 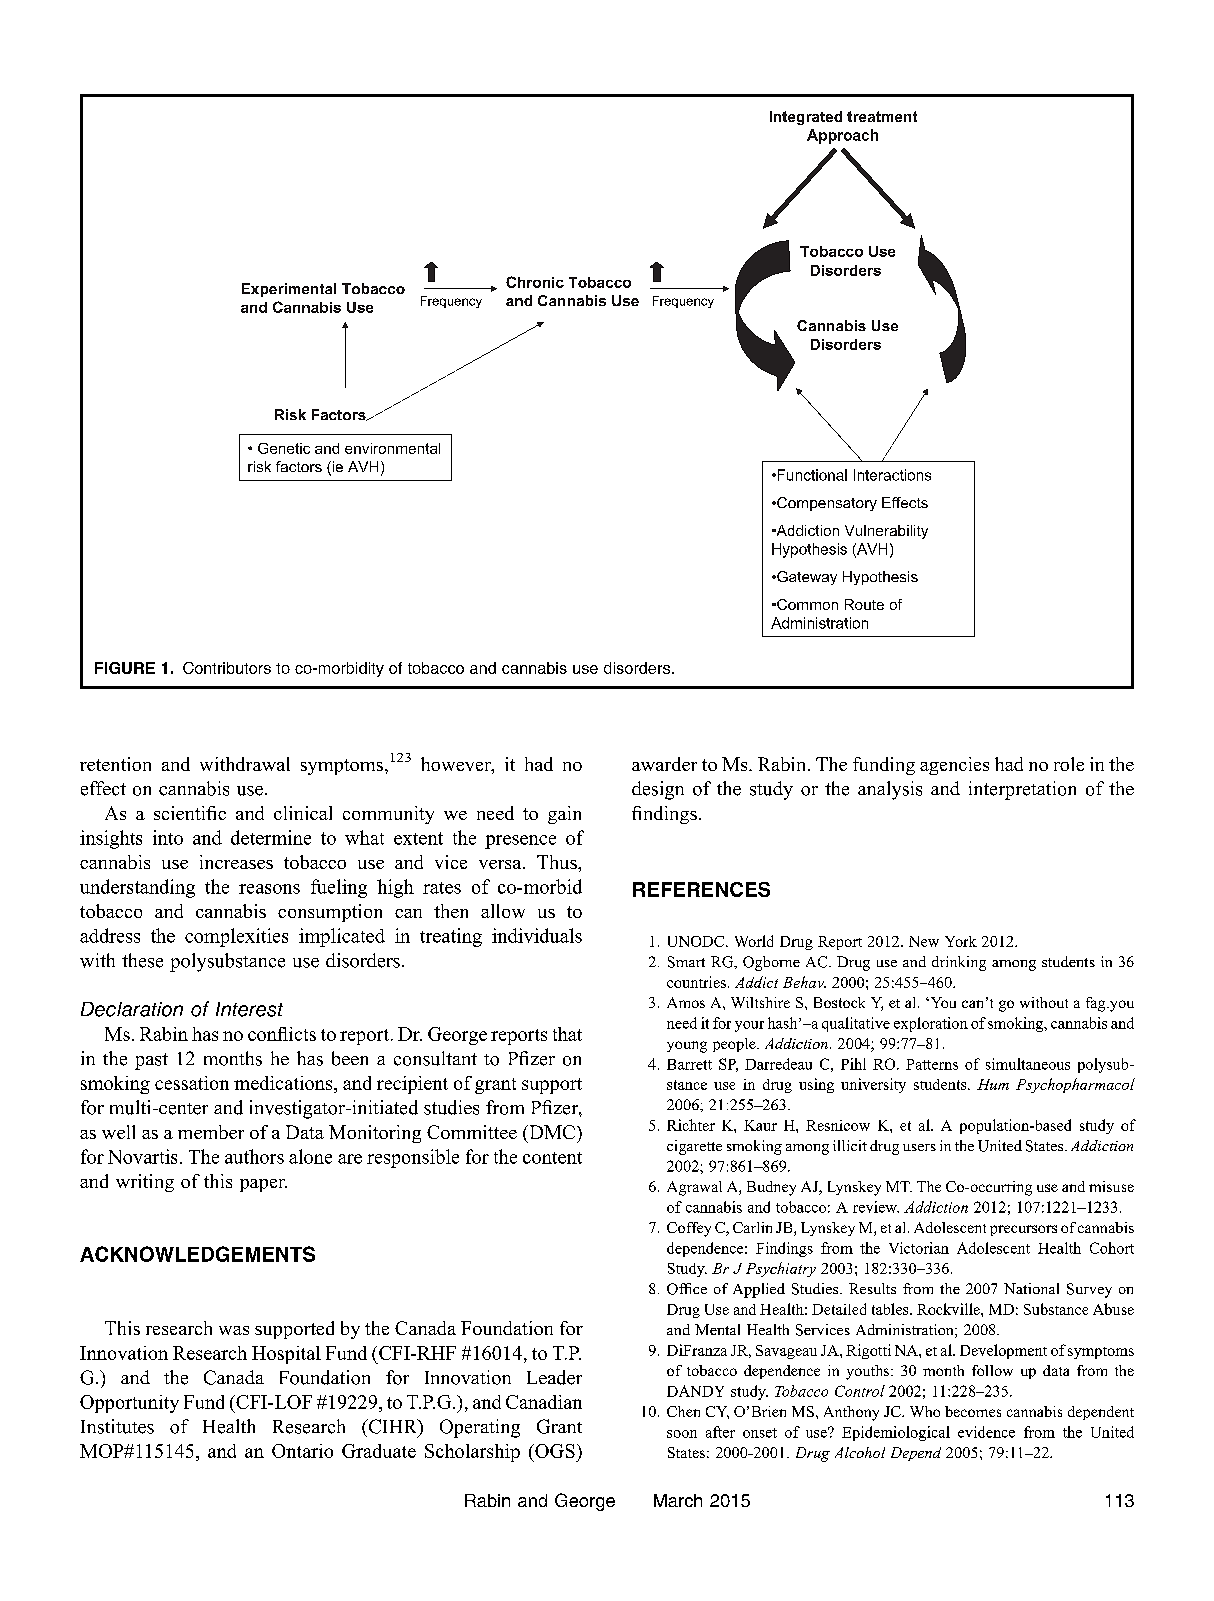 I want to click on exploration, so click(x=931, y=1024).
